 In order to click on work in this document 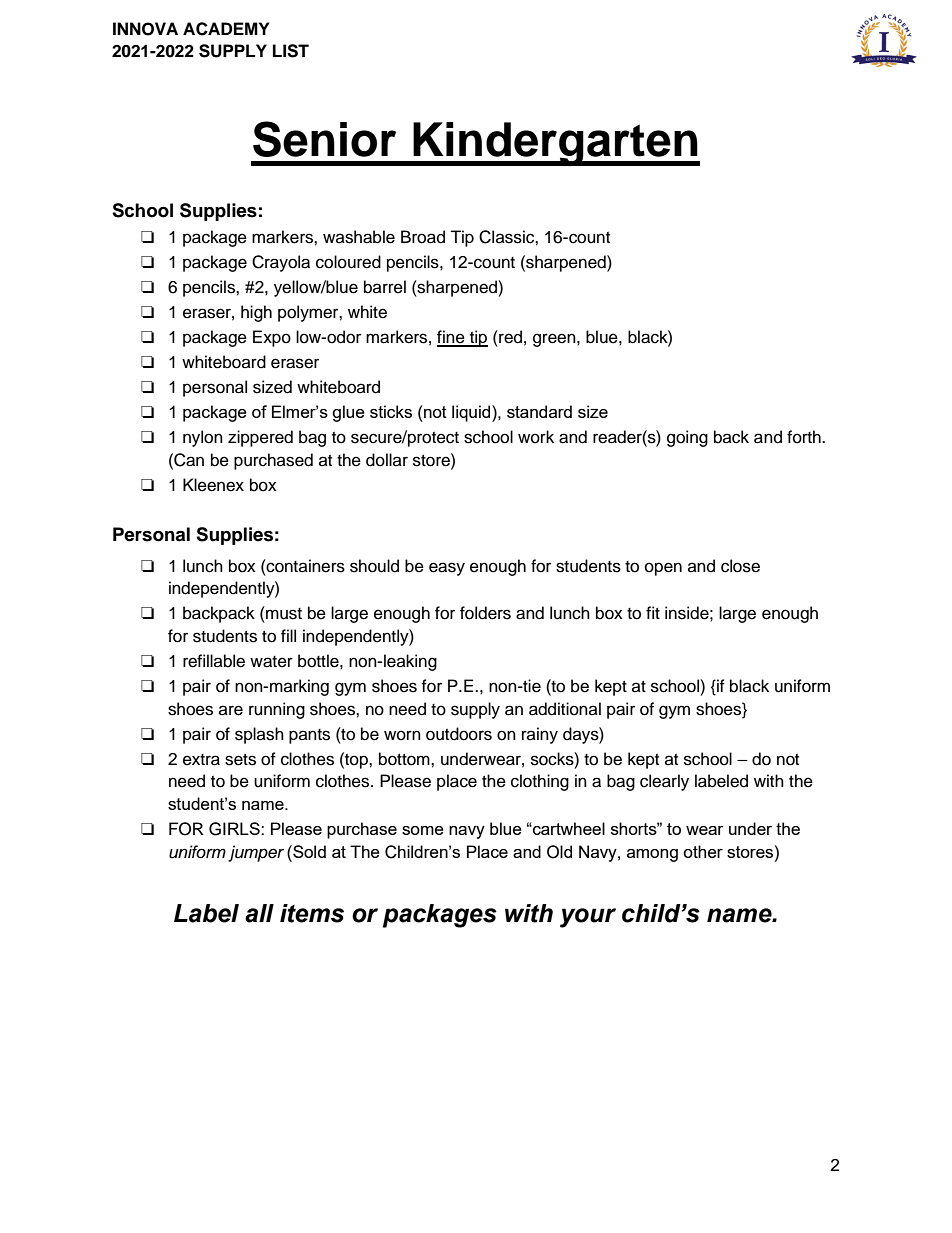, I will do `click(536, 437)`.
